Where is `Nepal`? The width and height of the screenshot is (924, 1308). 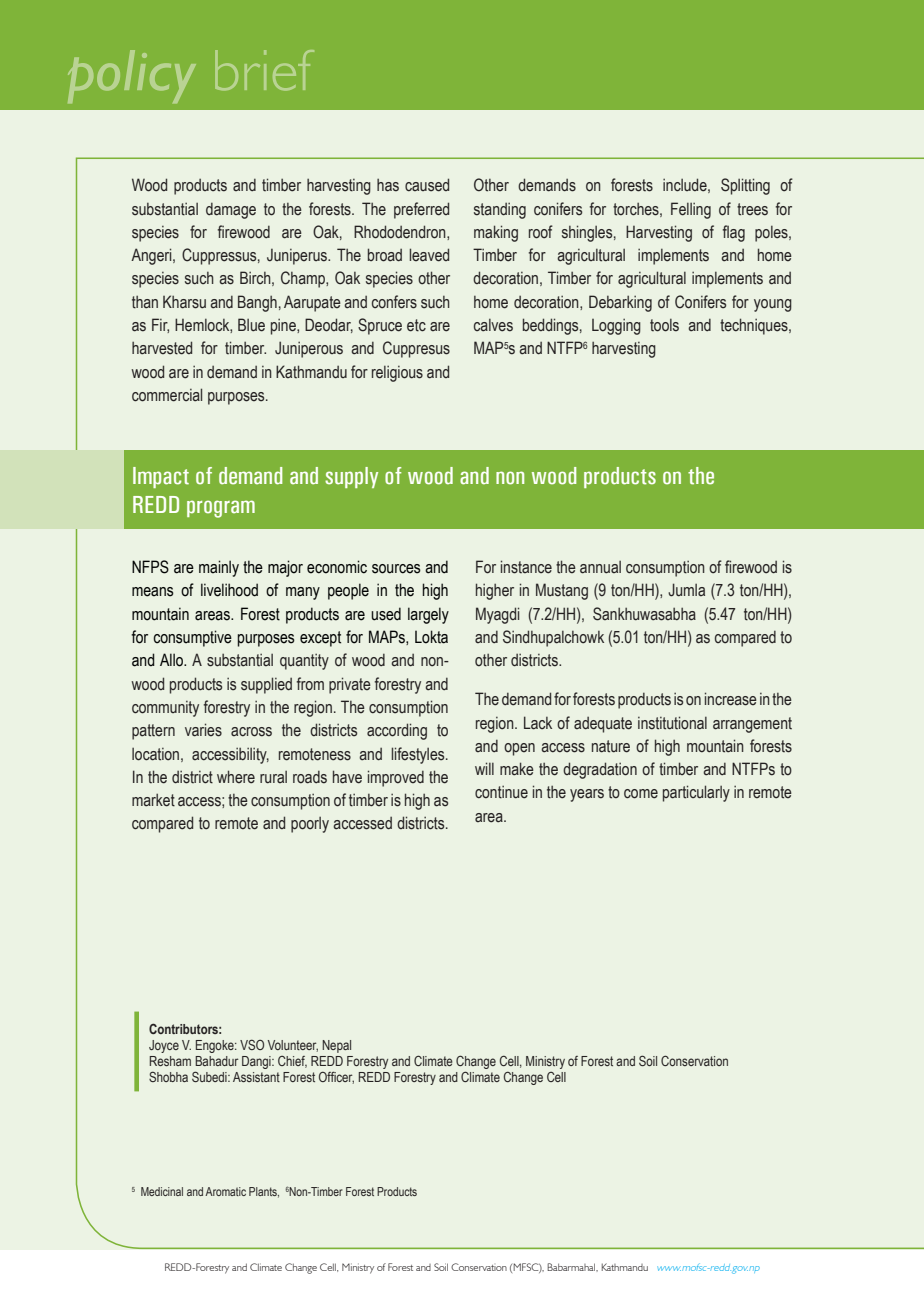
Nepal is located at coordinates (336, 1046).
